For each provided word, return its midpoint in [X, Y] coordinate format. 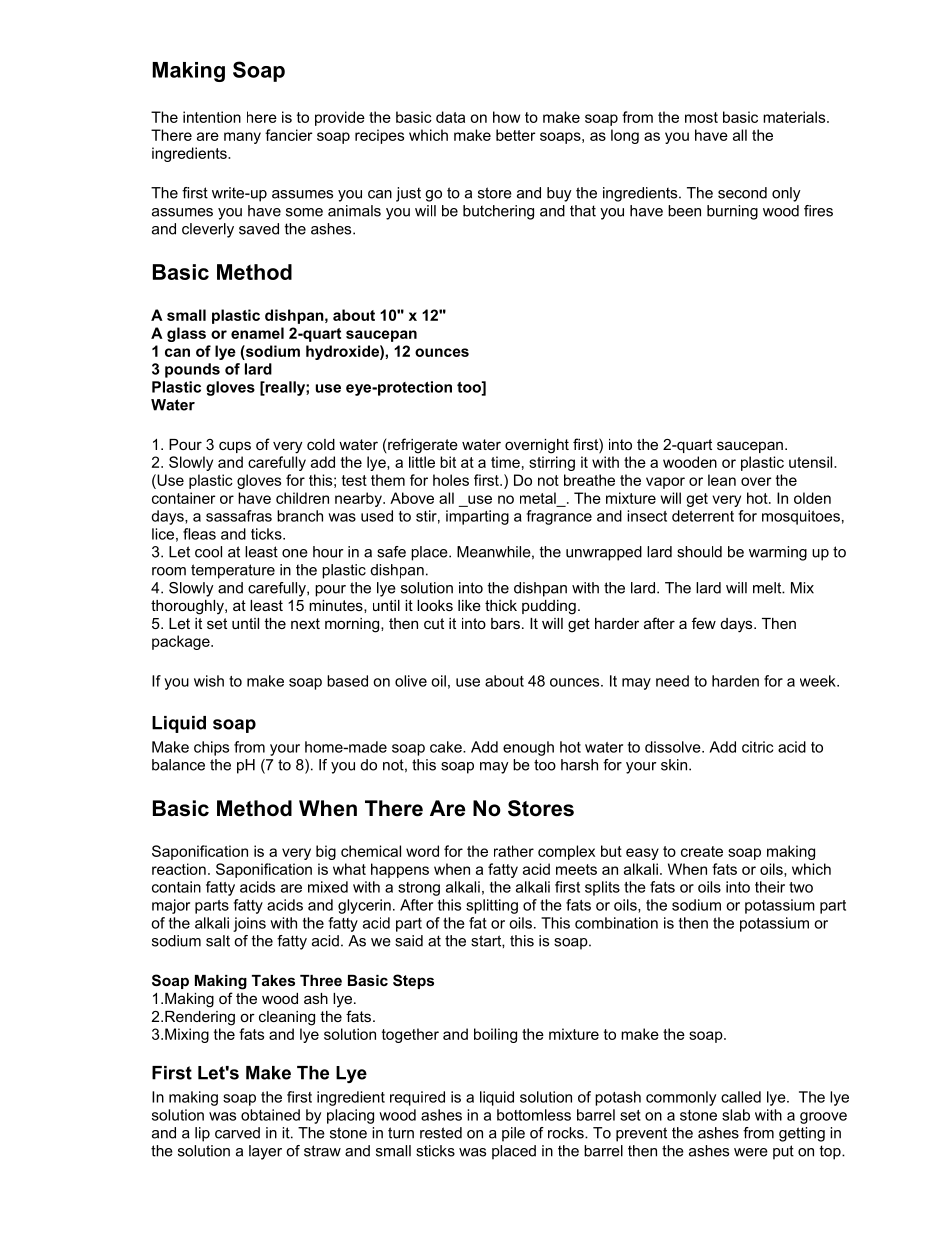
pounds [192, 370]
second [742, 193]
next [305, 623]
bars [505, 623]
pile [513, 1134]
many [242, 138]
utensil [812, 462]
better [515, 135]
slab [736, 1115]
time [505, 462]
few [704, 623]
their [770, 887]
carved [237, 1133]
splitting [492, 906]
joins [249, 924]
